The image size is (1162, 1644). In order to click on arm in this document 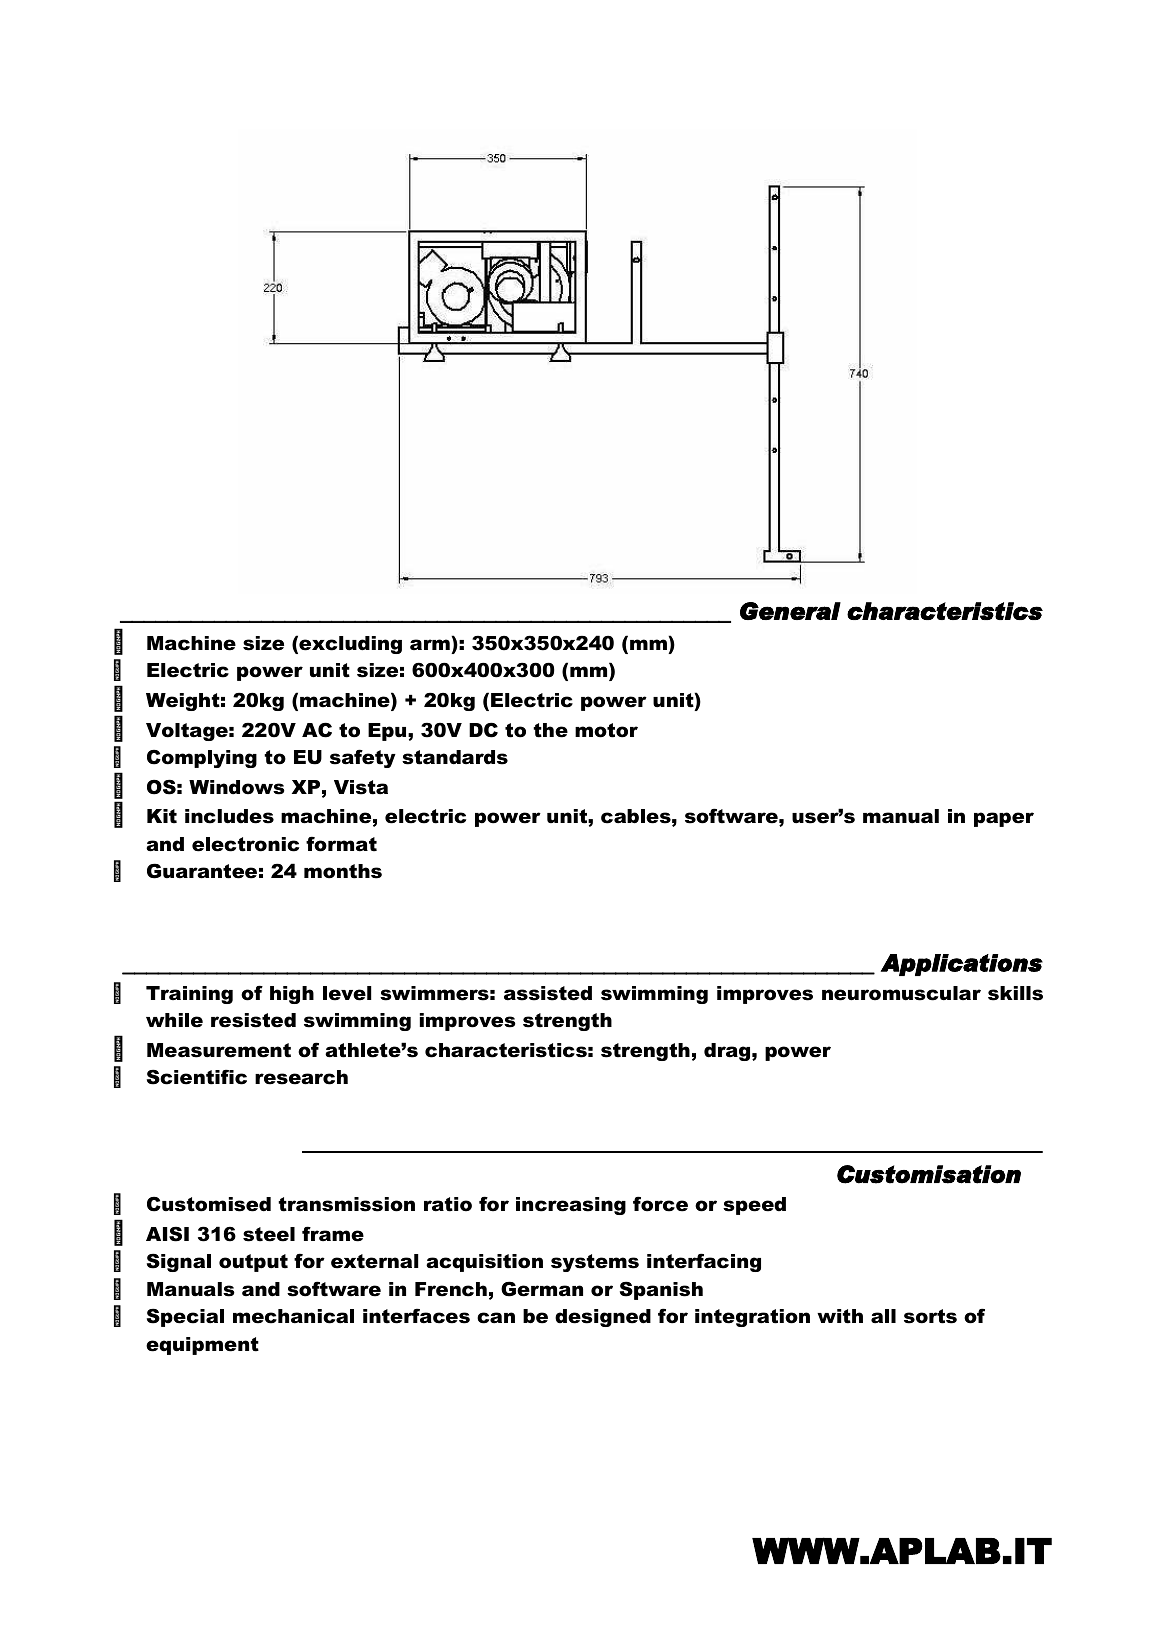, I will do `click(430, 644)`.
